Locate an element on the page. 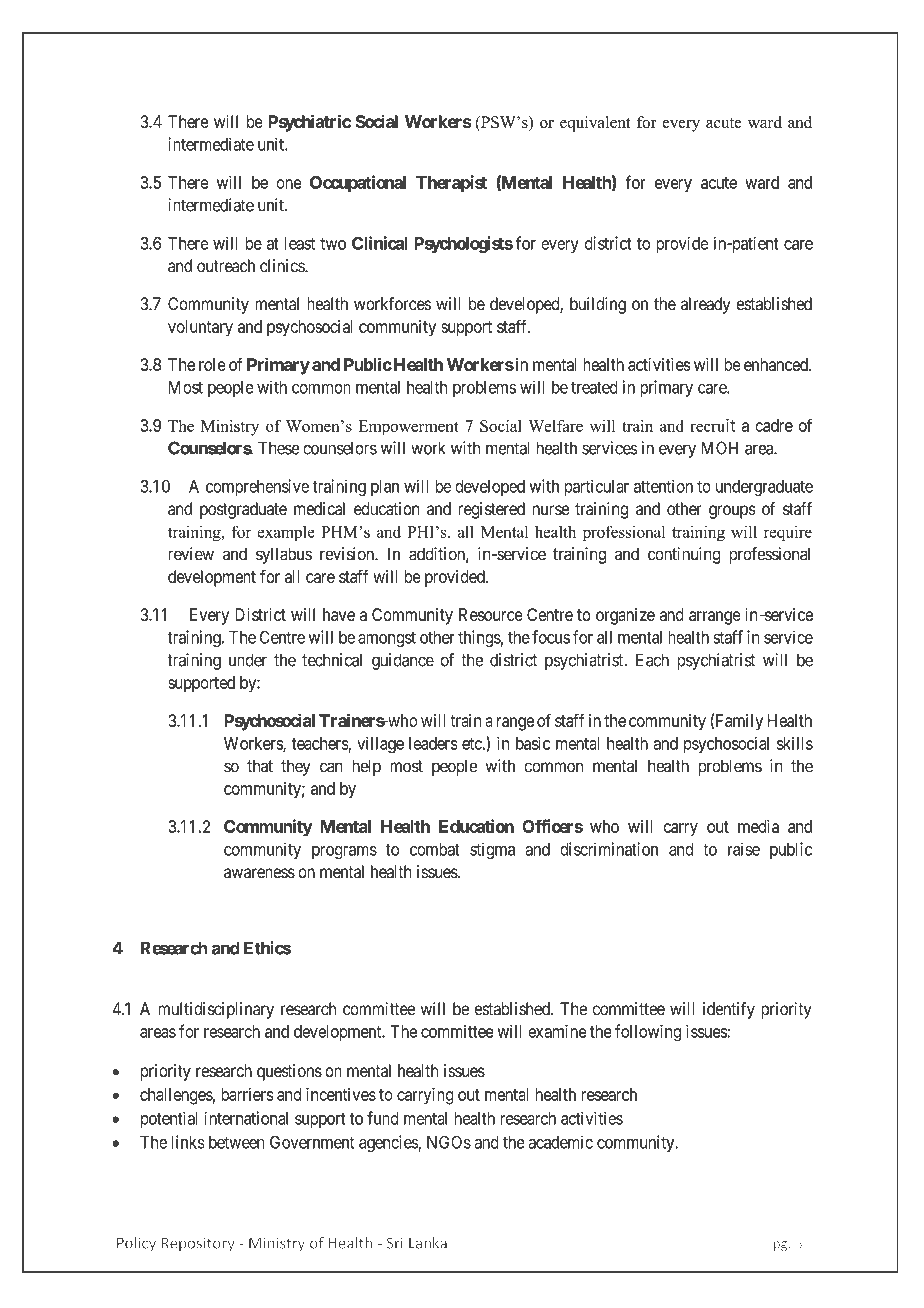 The image size is (924, 1308). one is located at coordinates (289, 184).
